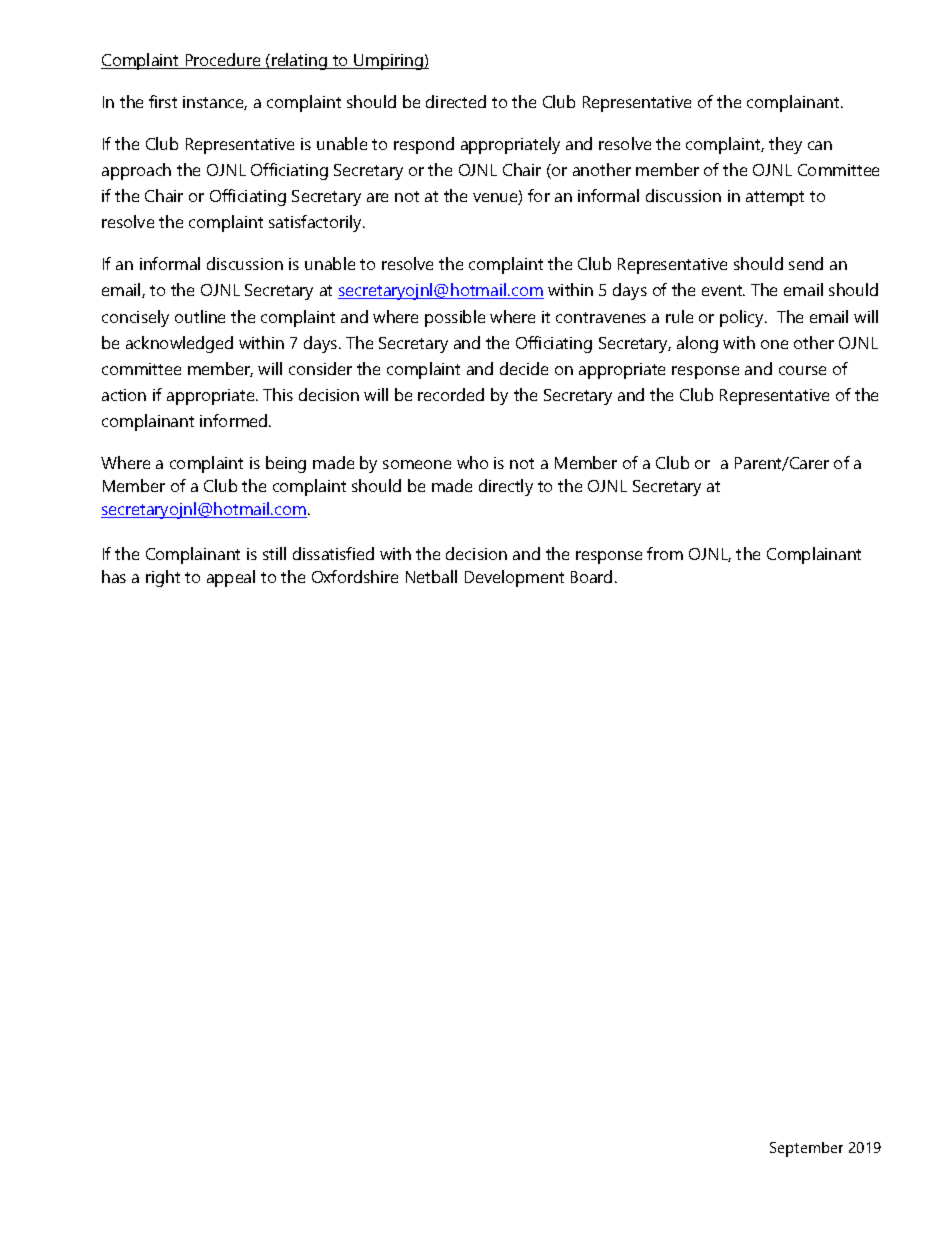 Image resolution: width=952 pixels, height=1233 pixels. Describe the element at coordinates (431, 576) in the image. I see `Netball` at that location.
